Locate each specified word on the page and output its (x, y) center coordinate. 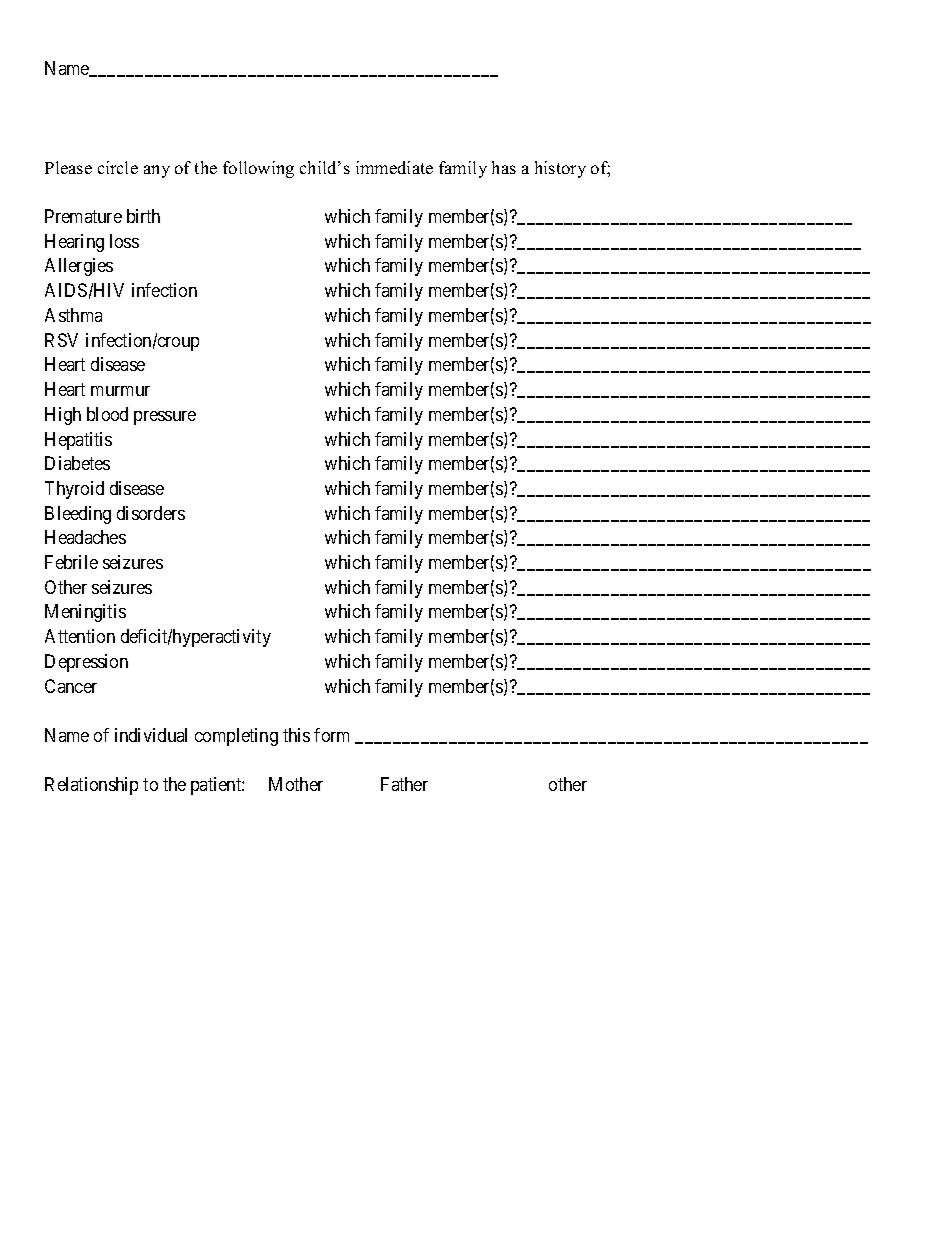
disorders (151, 513)
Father (404, 784)
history (560, 169)
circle (118, 167)
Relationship (91, 786)
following (258, 169)
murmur (120, 391)
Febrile (71, 562)
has (504, 167)
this (296, 735)
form (331, 735)
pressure (165, 418)
